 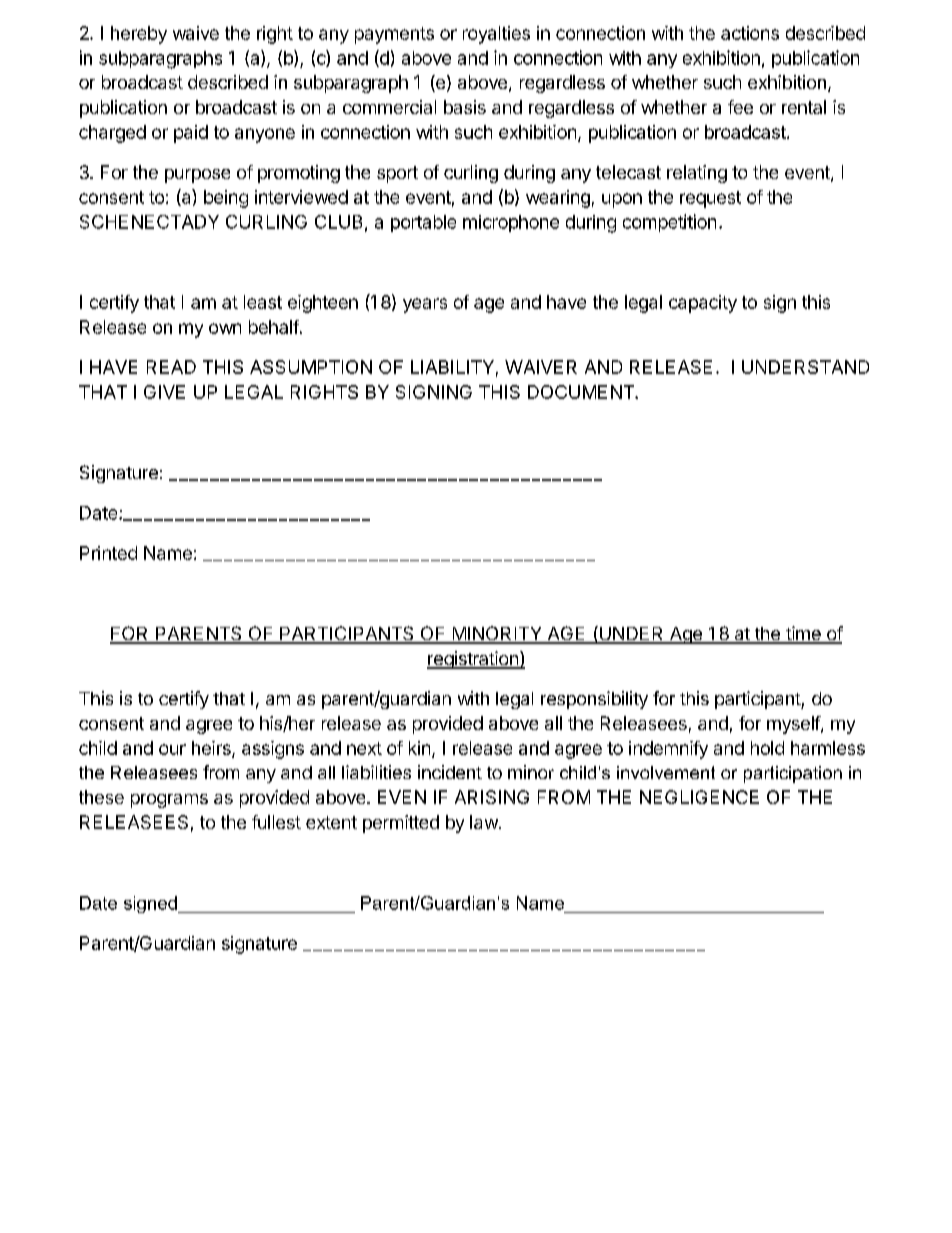 I want to click on SCHENECTADY, so click(x=149, y=222).
